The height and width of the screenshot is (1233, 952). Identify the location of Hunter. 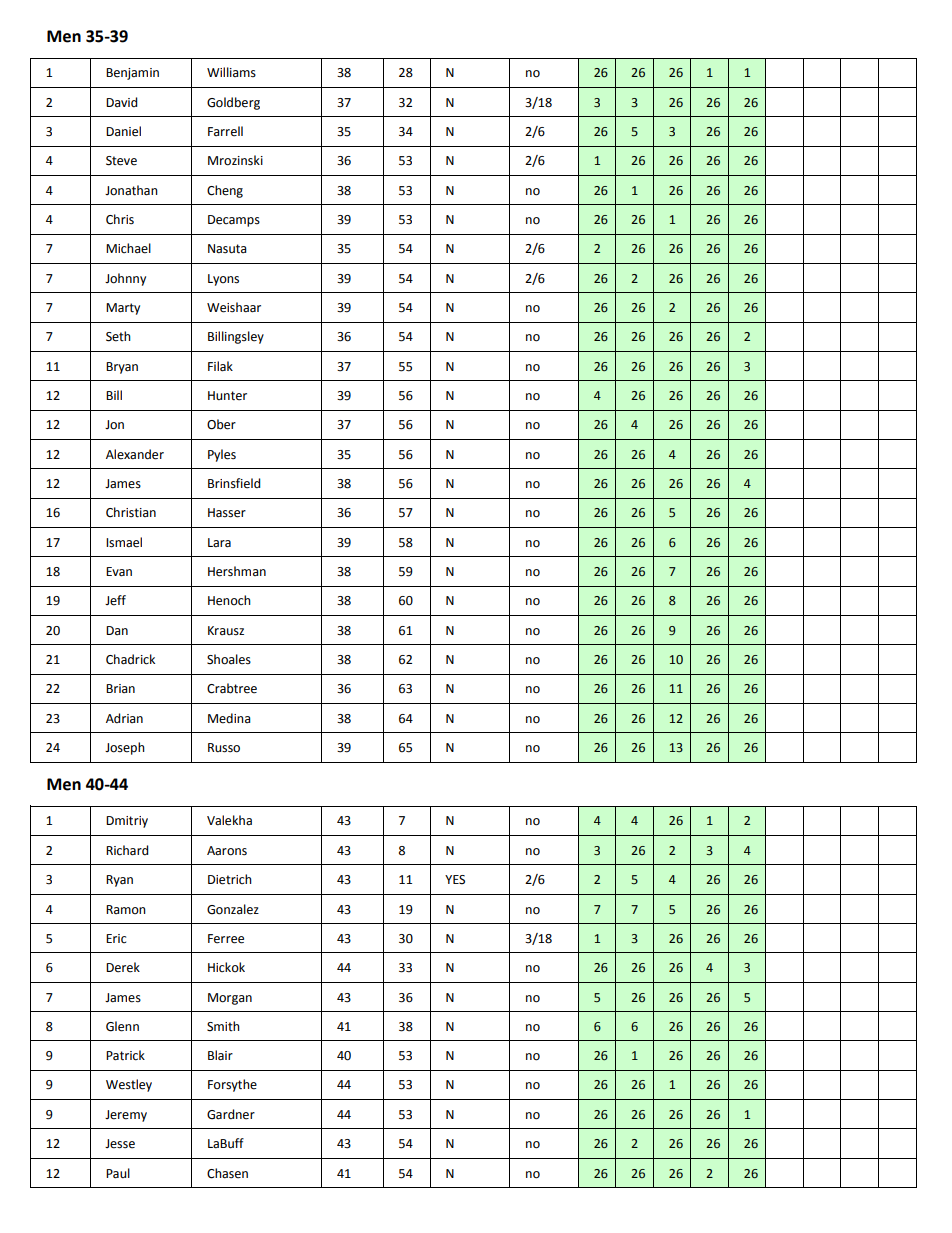
(227, 396).
